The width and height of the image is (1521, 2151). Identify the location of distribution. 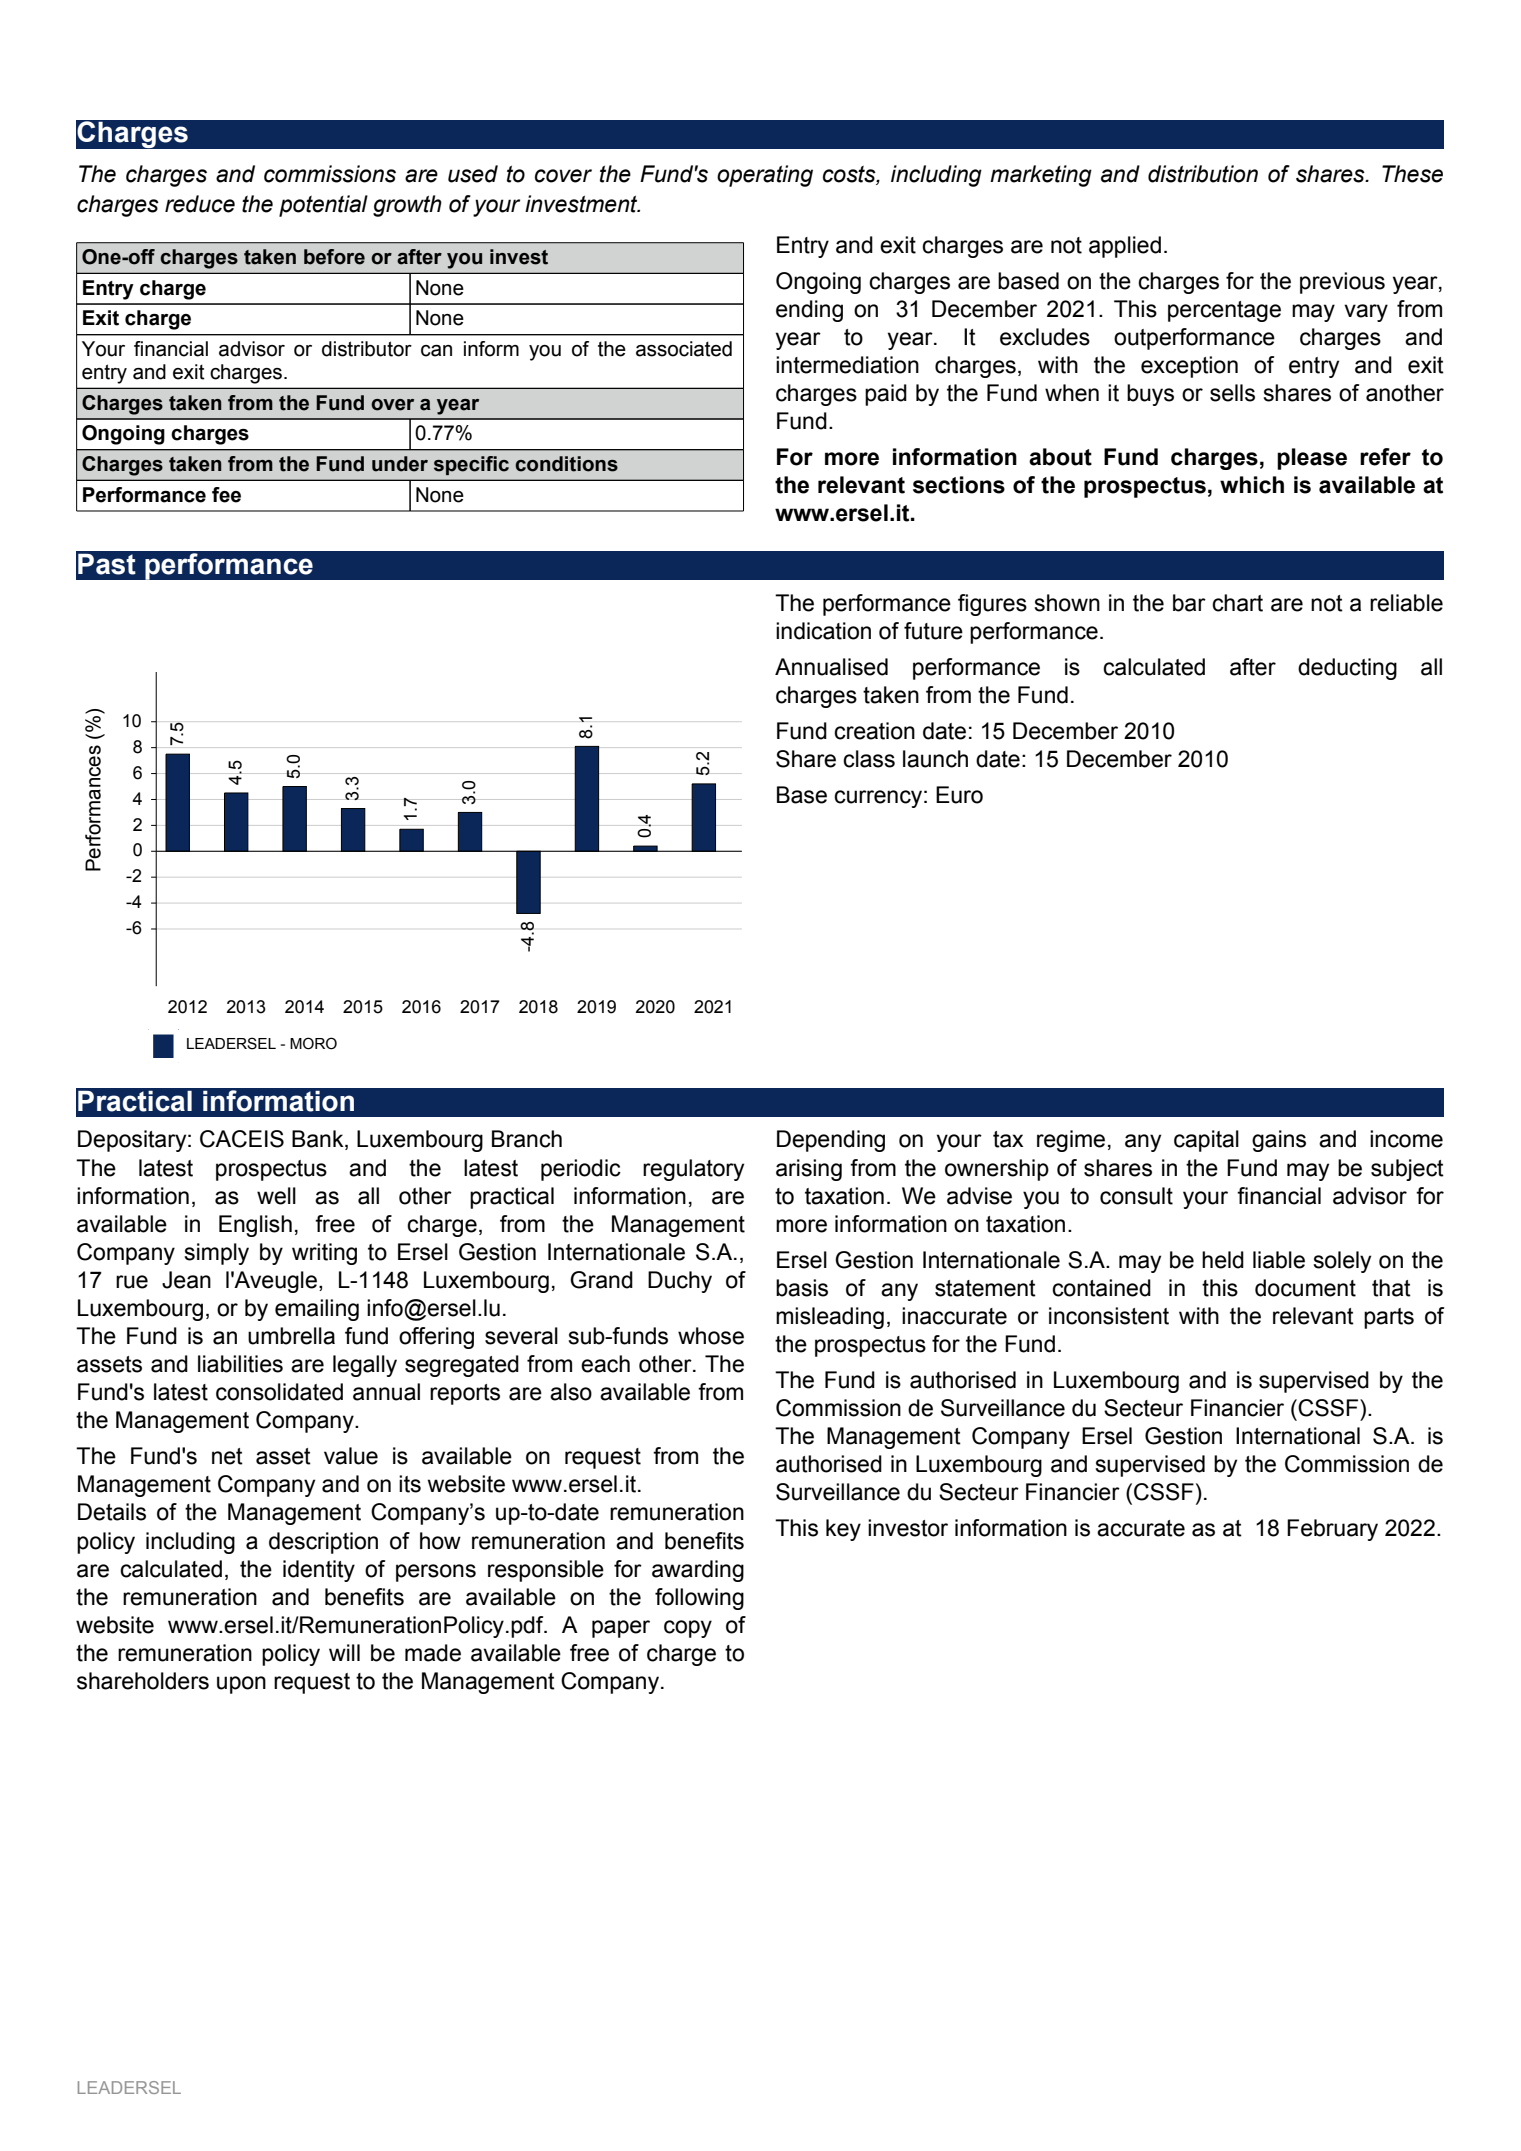
(1203, 174).
